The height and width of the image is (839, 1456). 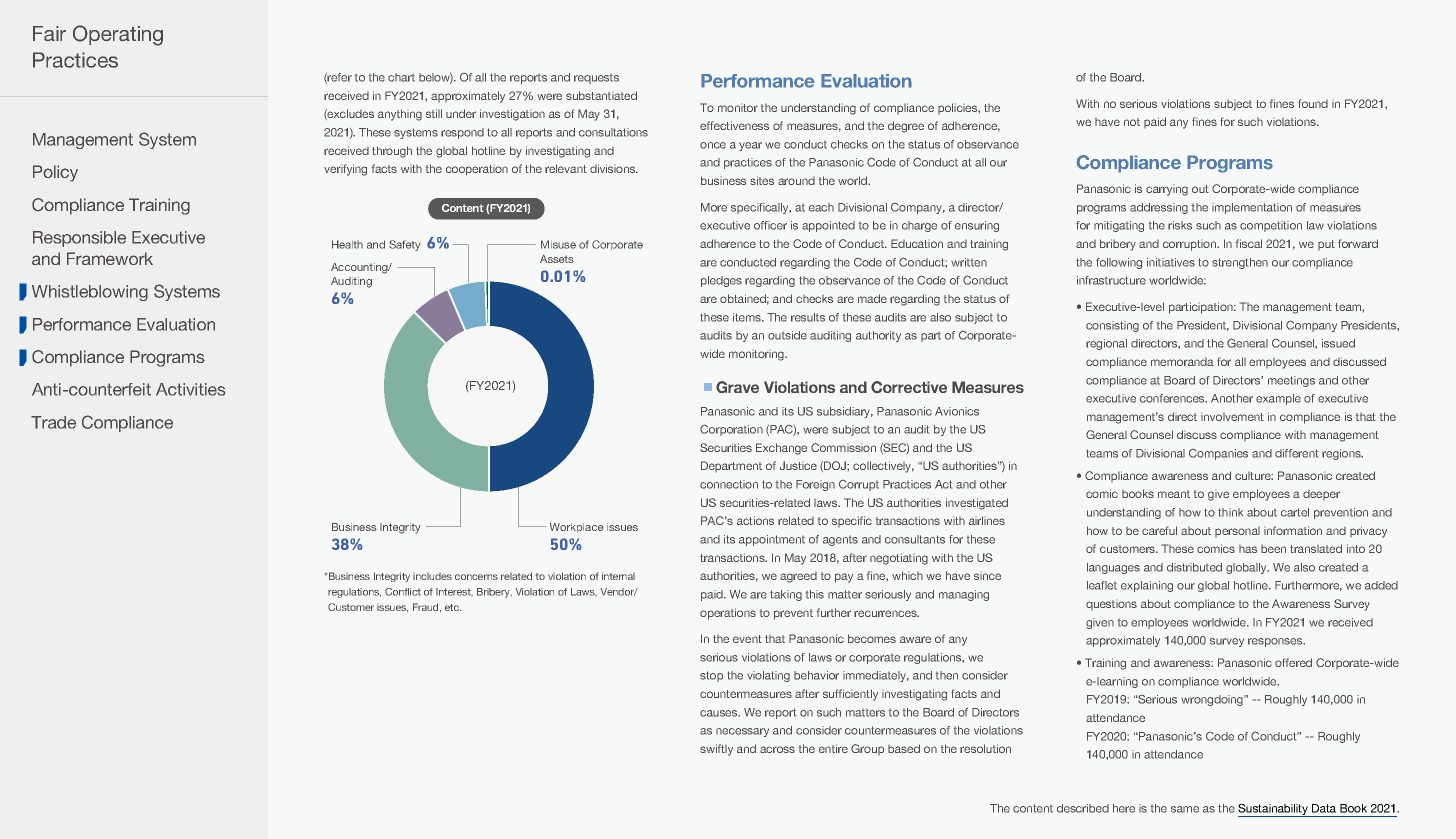 What do you see at coordinates (596, 79) in the image?
I see `requests` at bounding box center [596, 79].
